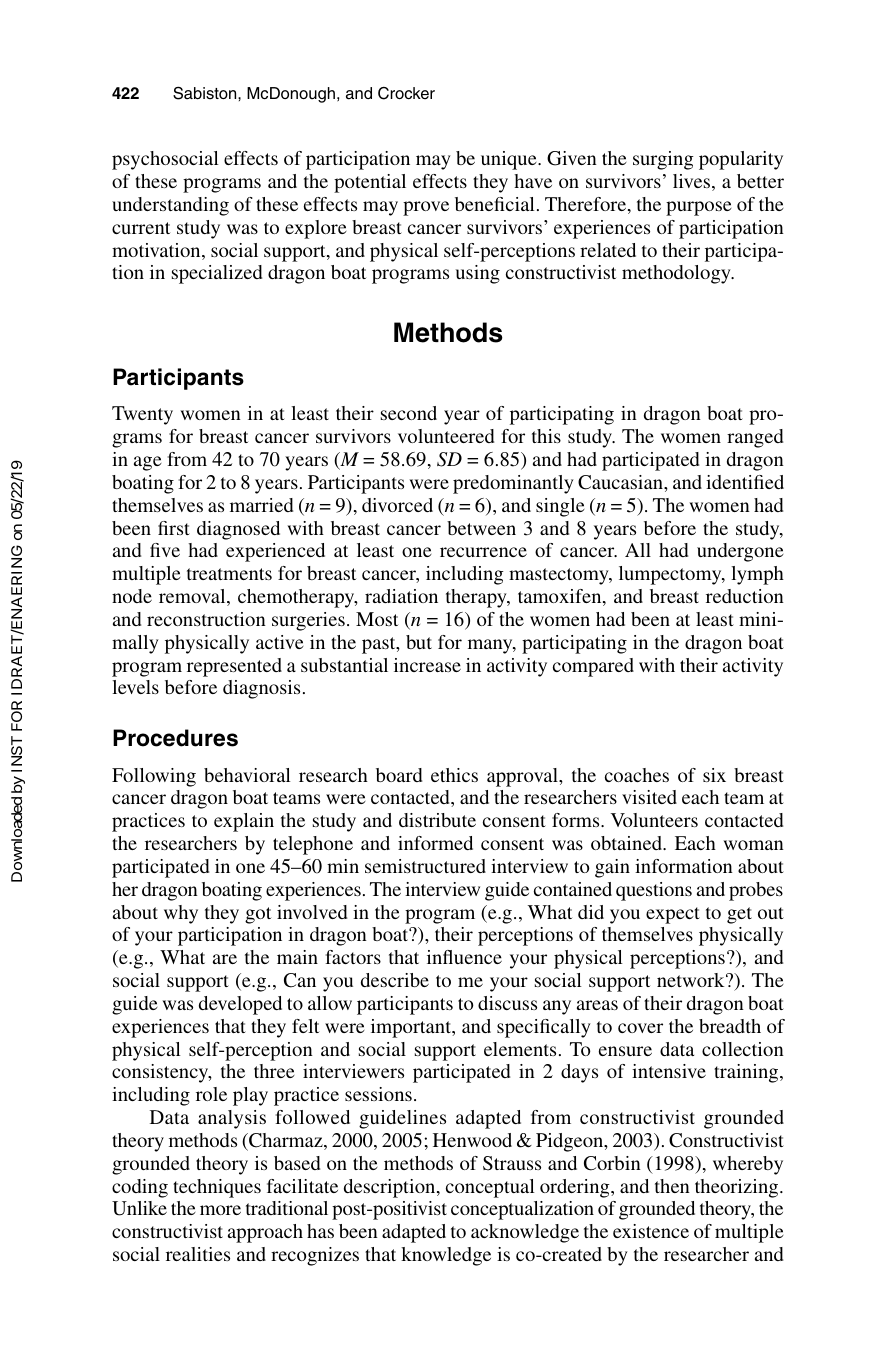  I want to click on influence, so click(464, 957).
